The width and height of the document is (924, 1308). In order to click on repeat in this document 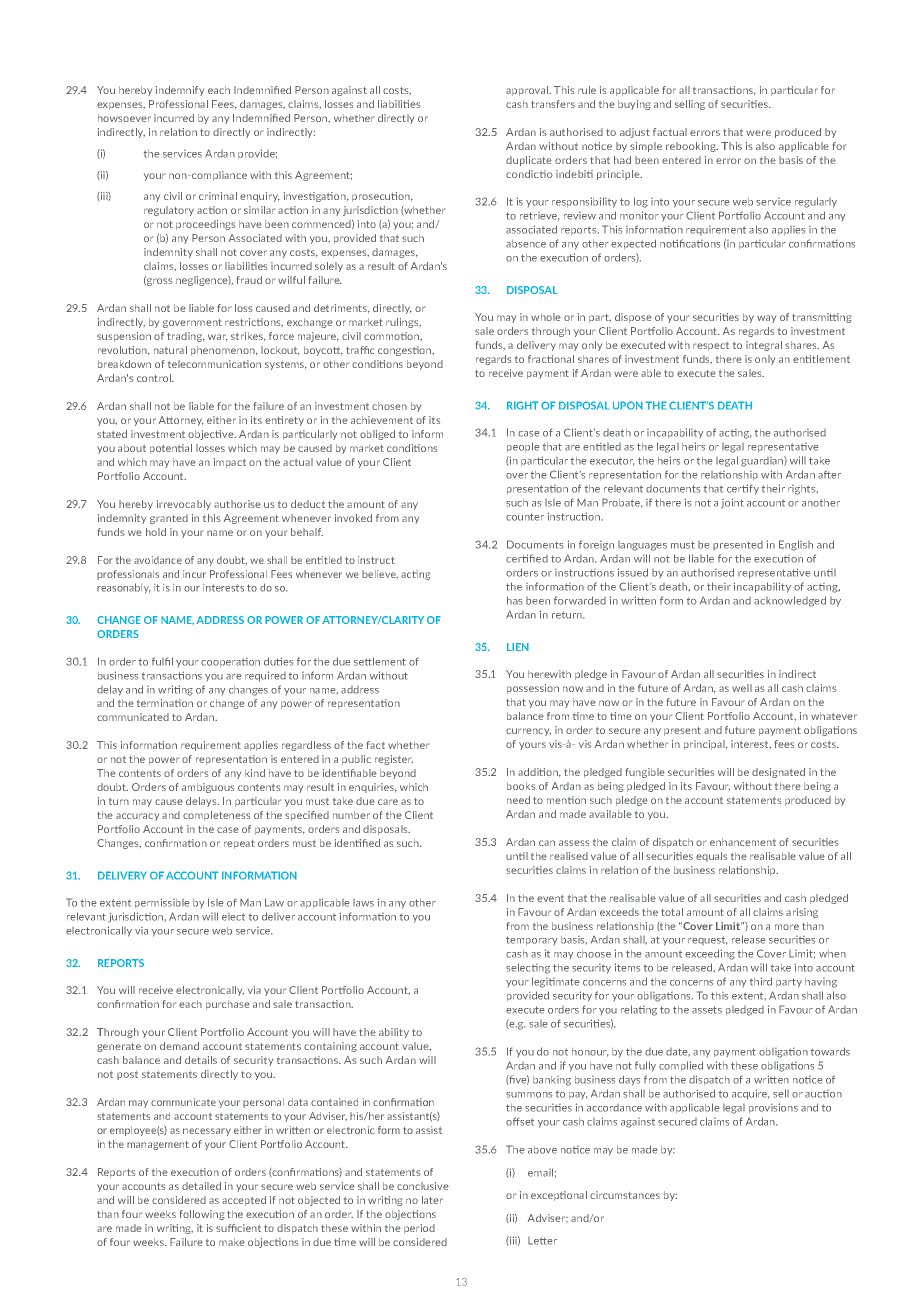, I will do `click(239, 844)`.
